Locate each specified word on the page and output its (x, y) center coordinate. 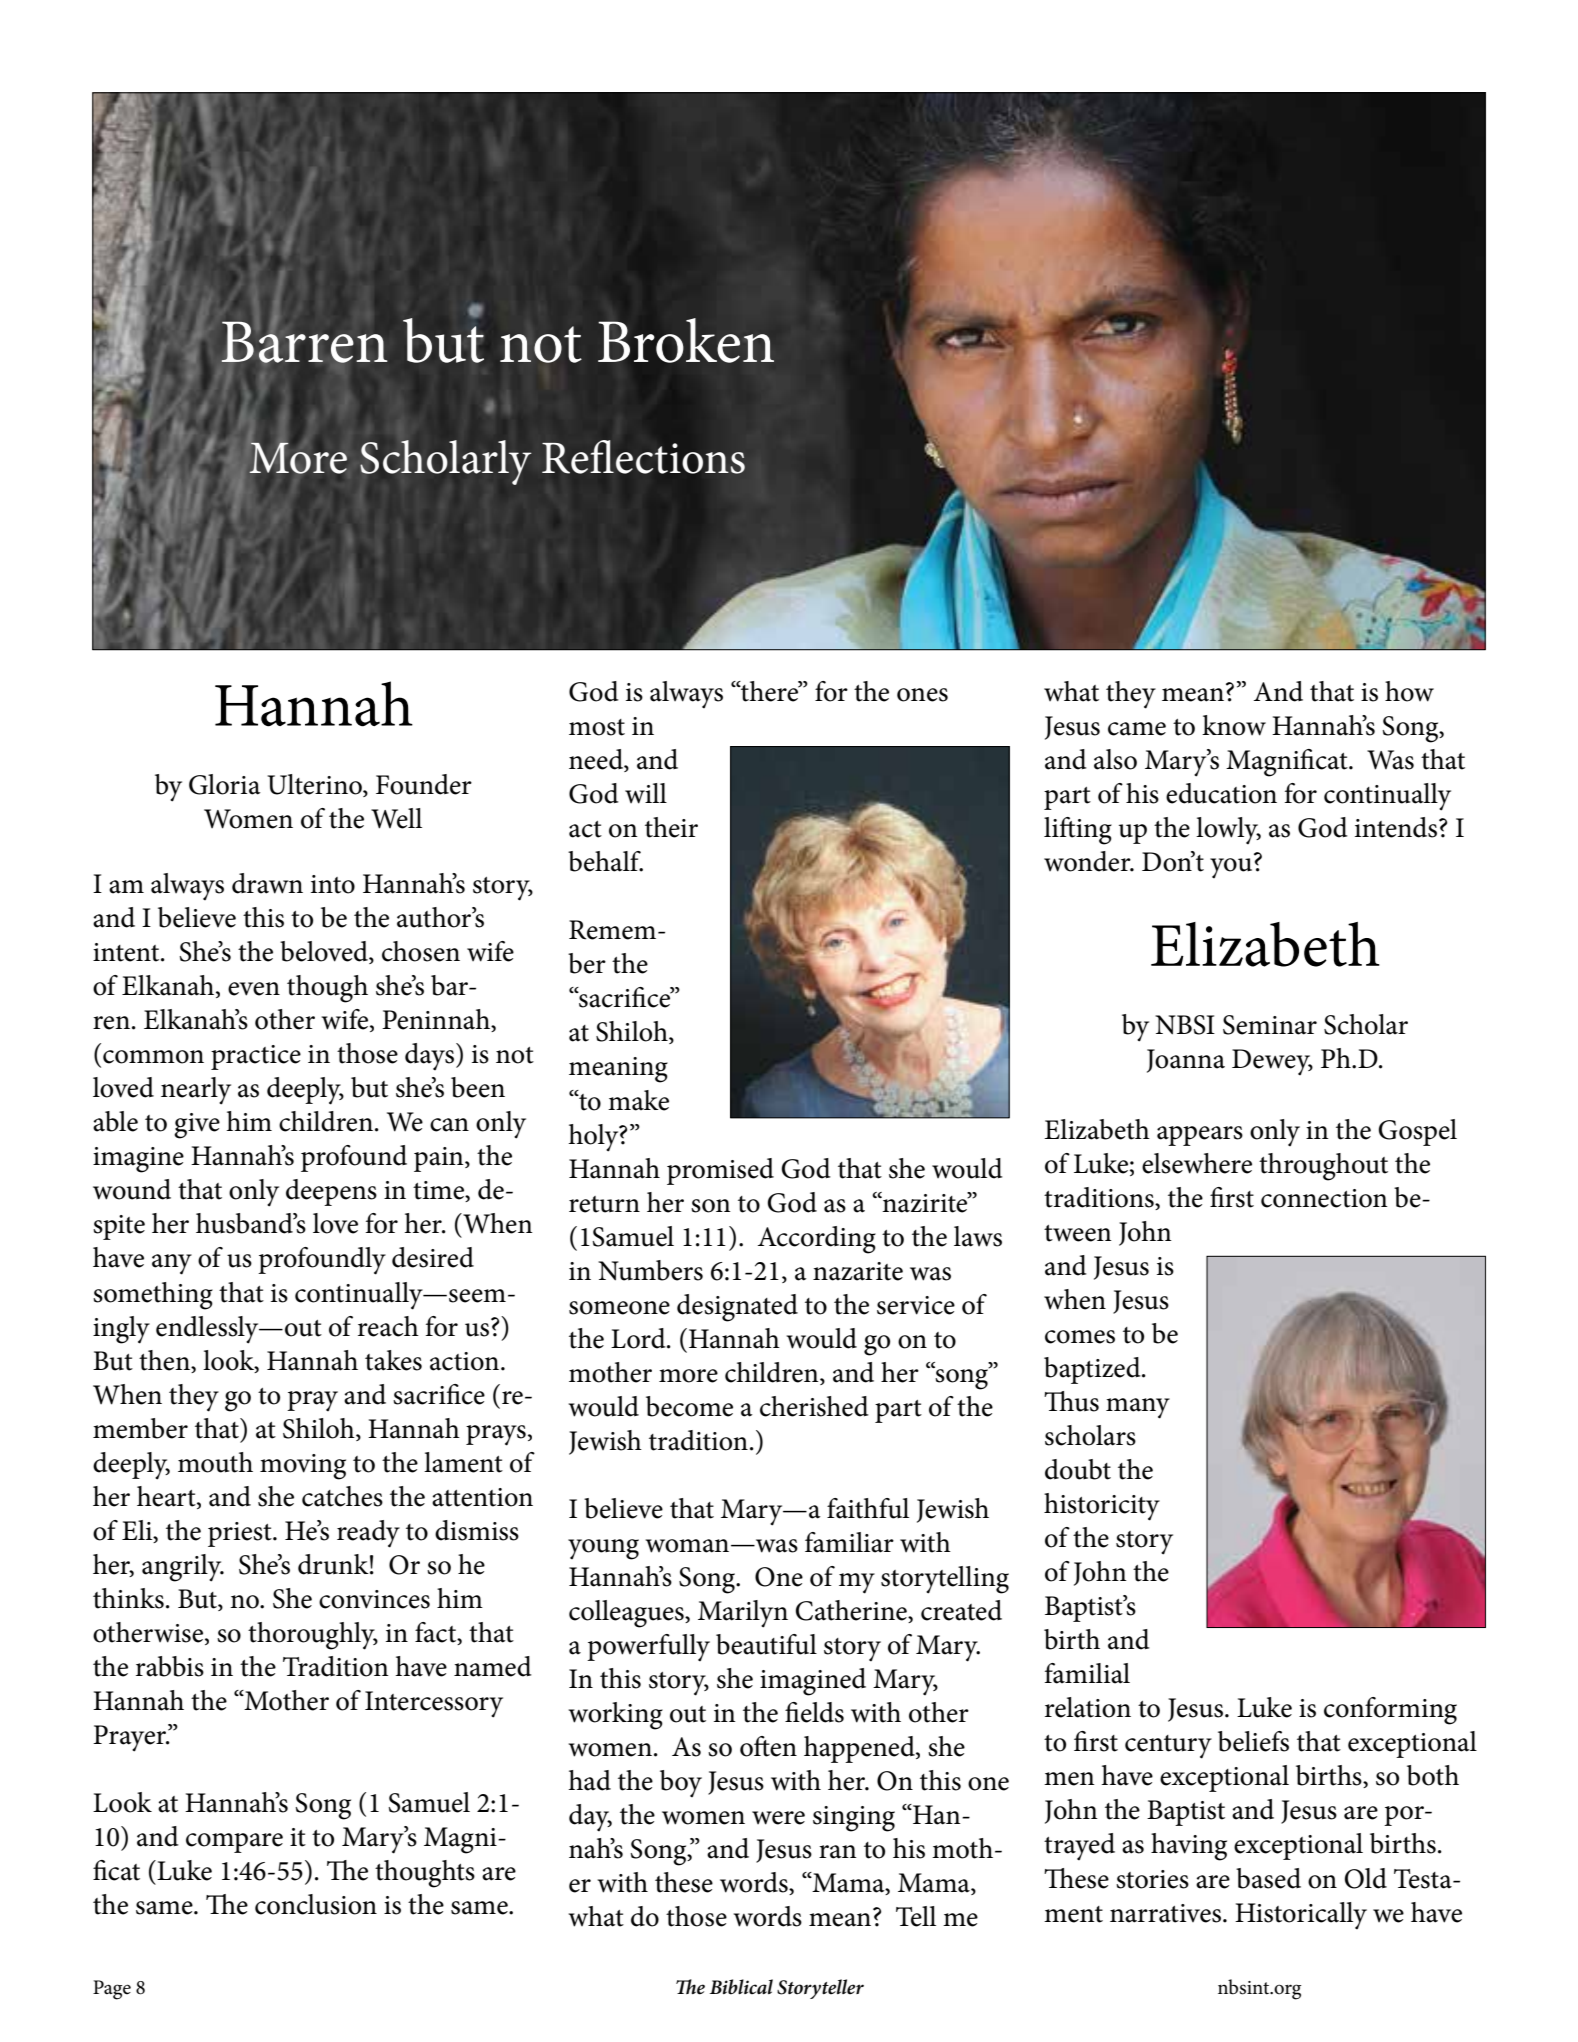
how (1409, 691)
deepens (331, 1192)
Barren (304, 341)
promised (720, 1171)
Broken (686, 340)
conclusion (316, 1904)
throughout (1323, 1167)
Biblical (741, 1987)
